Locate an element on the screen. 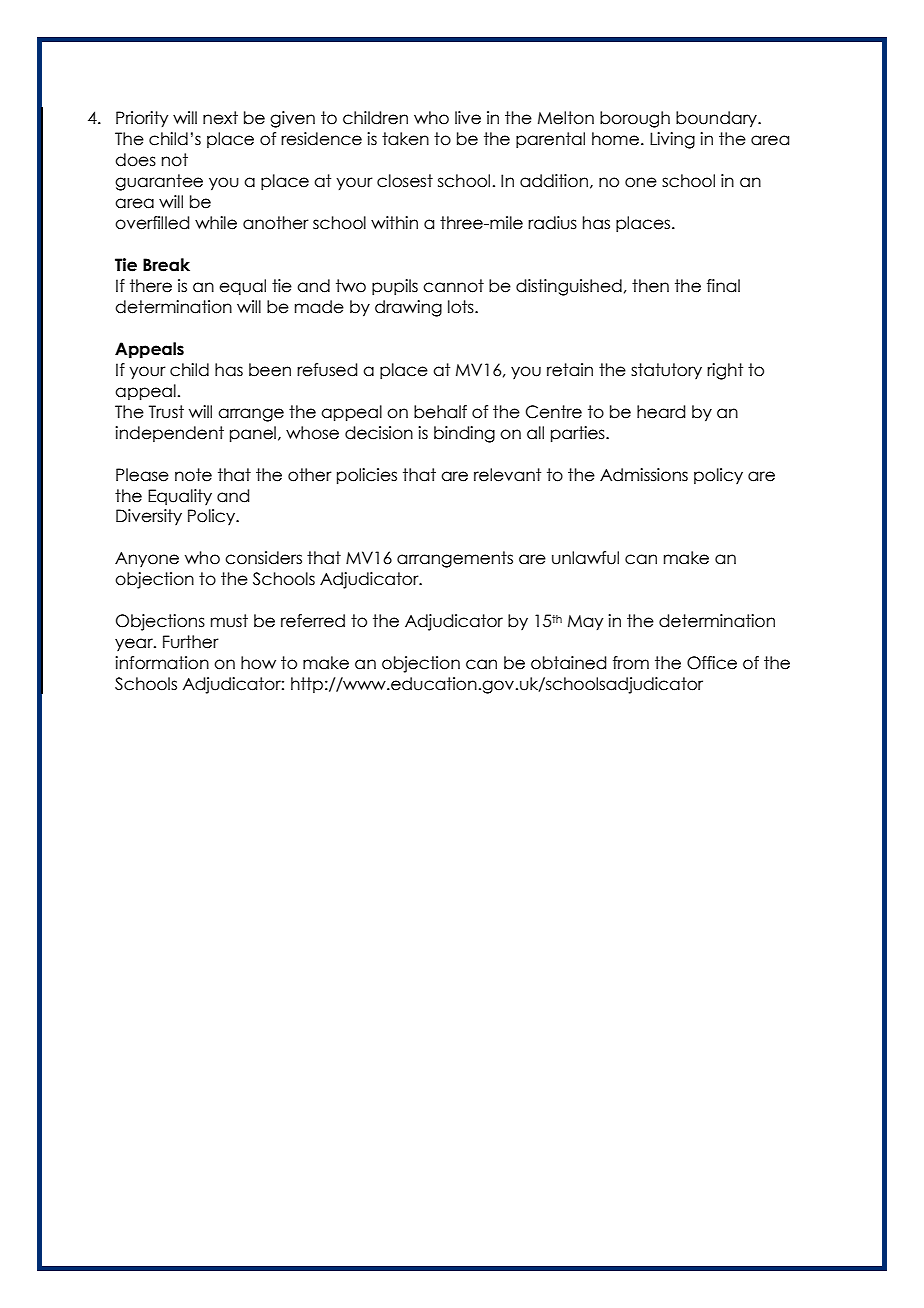 The width and height of the screenshot is (924, 1308). Trust is located at coordinates (166, 412).
